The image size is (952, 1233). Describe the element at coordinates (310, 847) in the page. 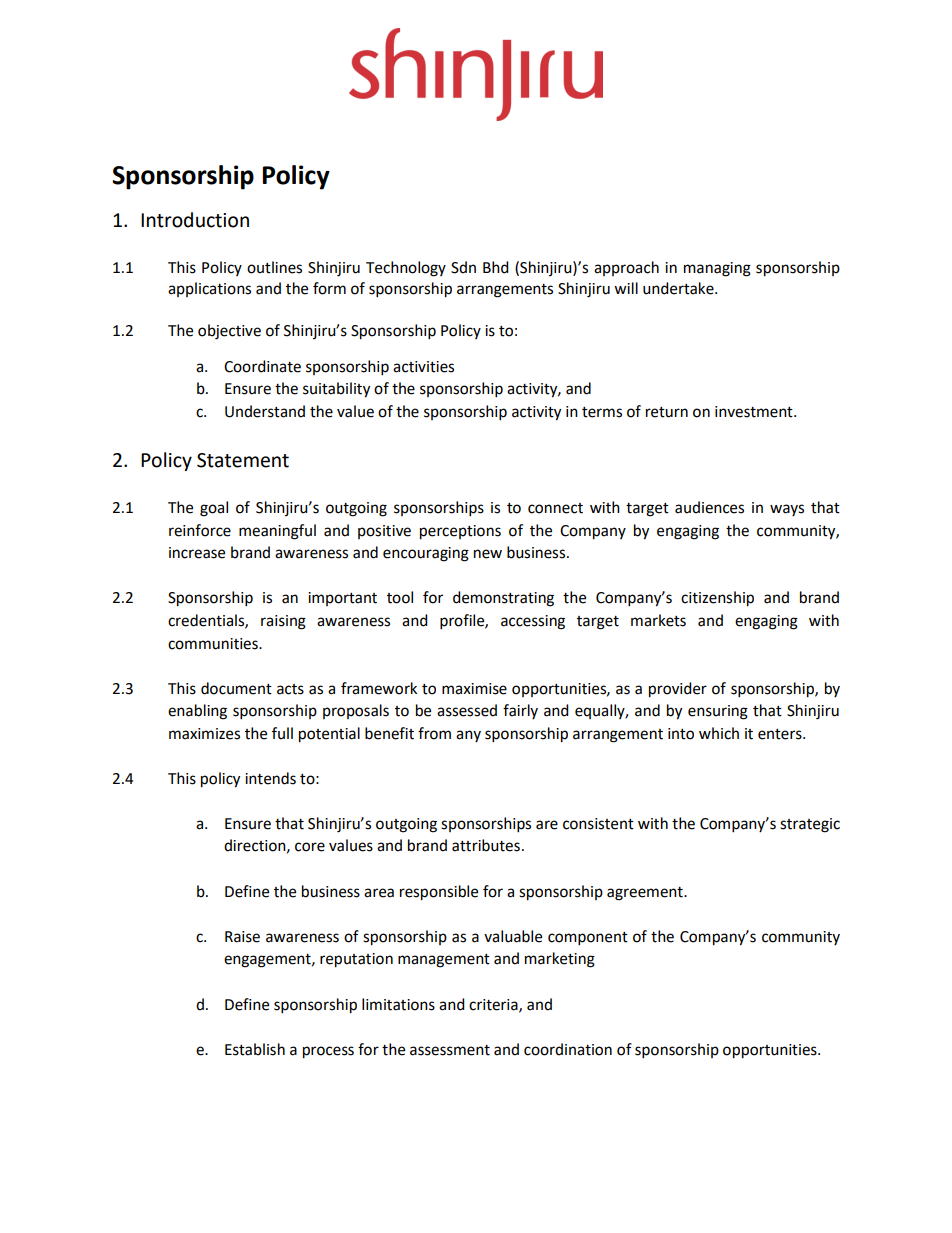

I see `core` at that location.
